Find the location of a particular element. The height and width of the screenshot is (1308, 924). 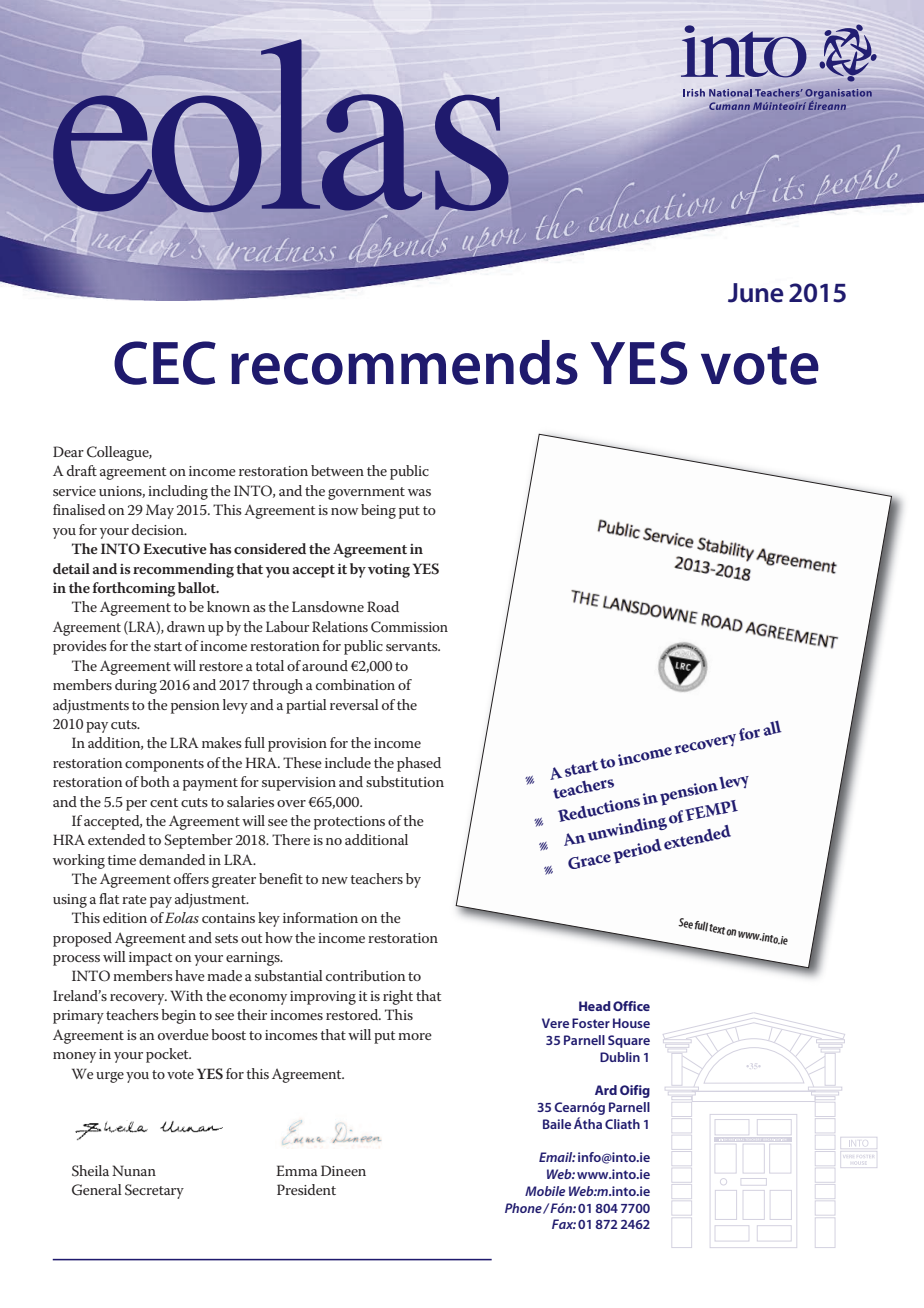

recommends is located at coordinates (404, 362).
